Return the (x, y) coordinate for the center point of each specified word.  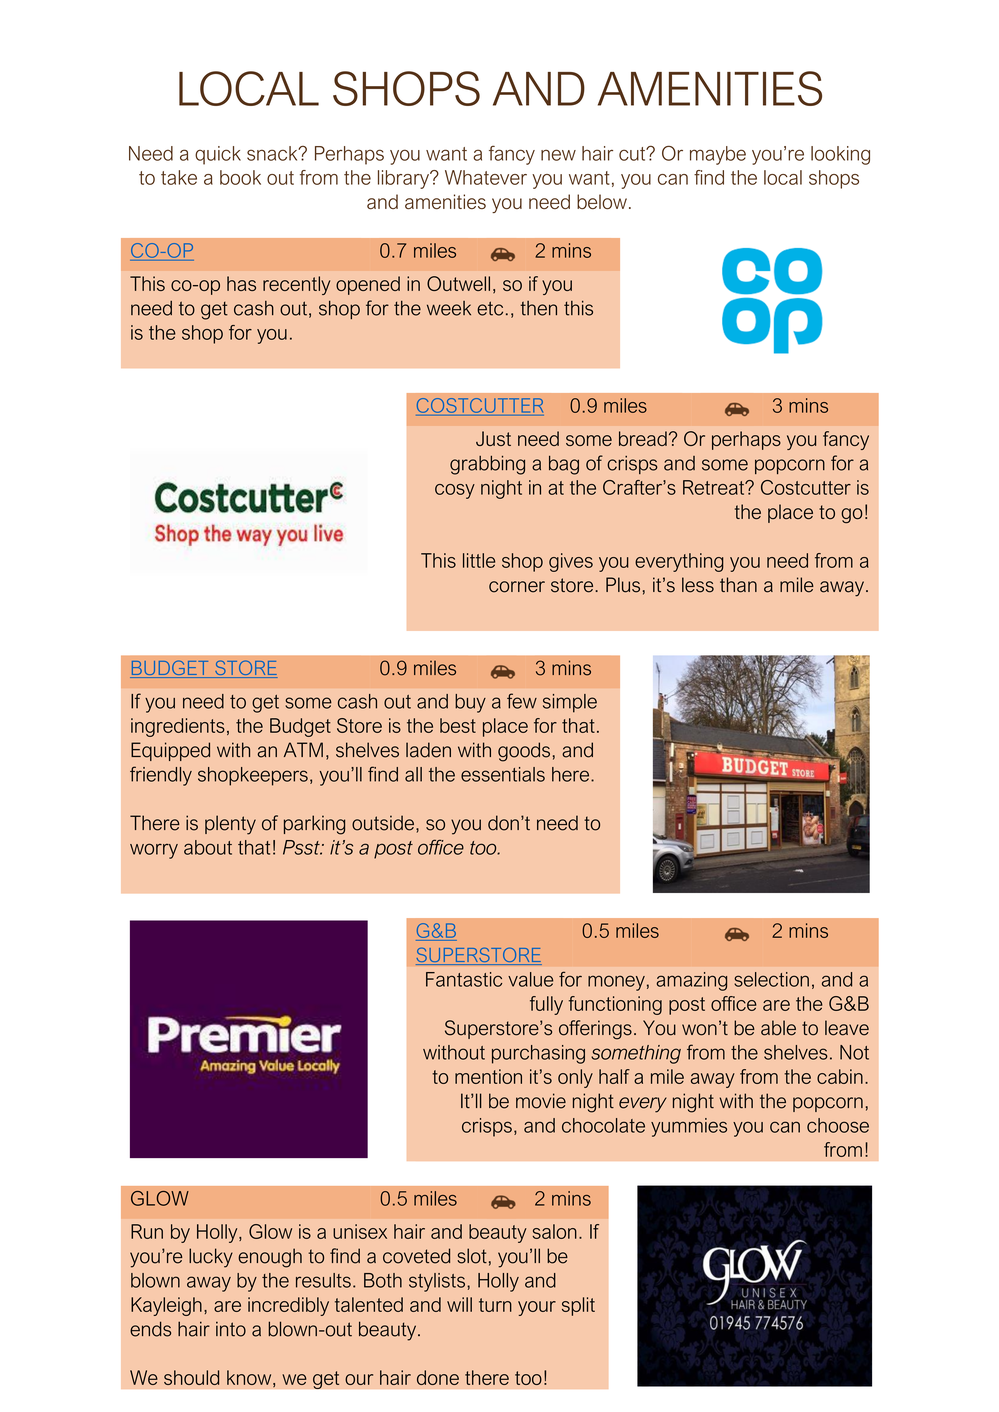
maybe (718, 155)
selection (771, 979)
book (240, 177)
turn (495, 1305)
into (231, 1329)
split (578, 1306)
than (738, 585)
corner (517, 587)
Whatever (486, 177)
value (530, 979)
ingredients (178, 727)
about (208, 847)
